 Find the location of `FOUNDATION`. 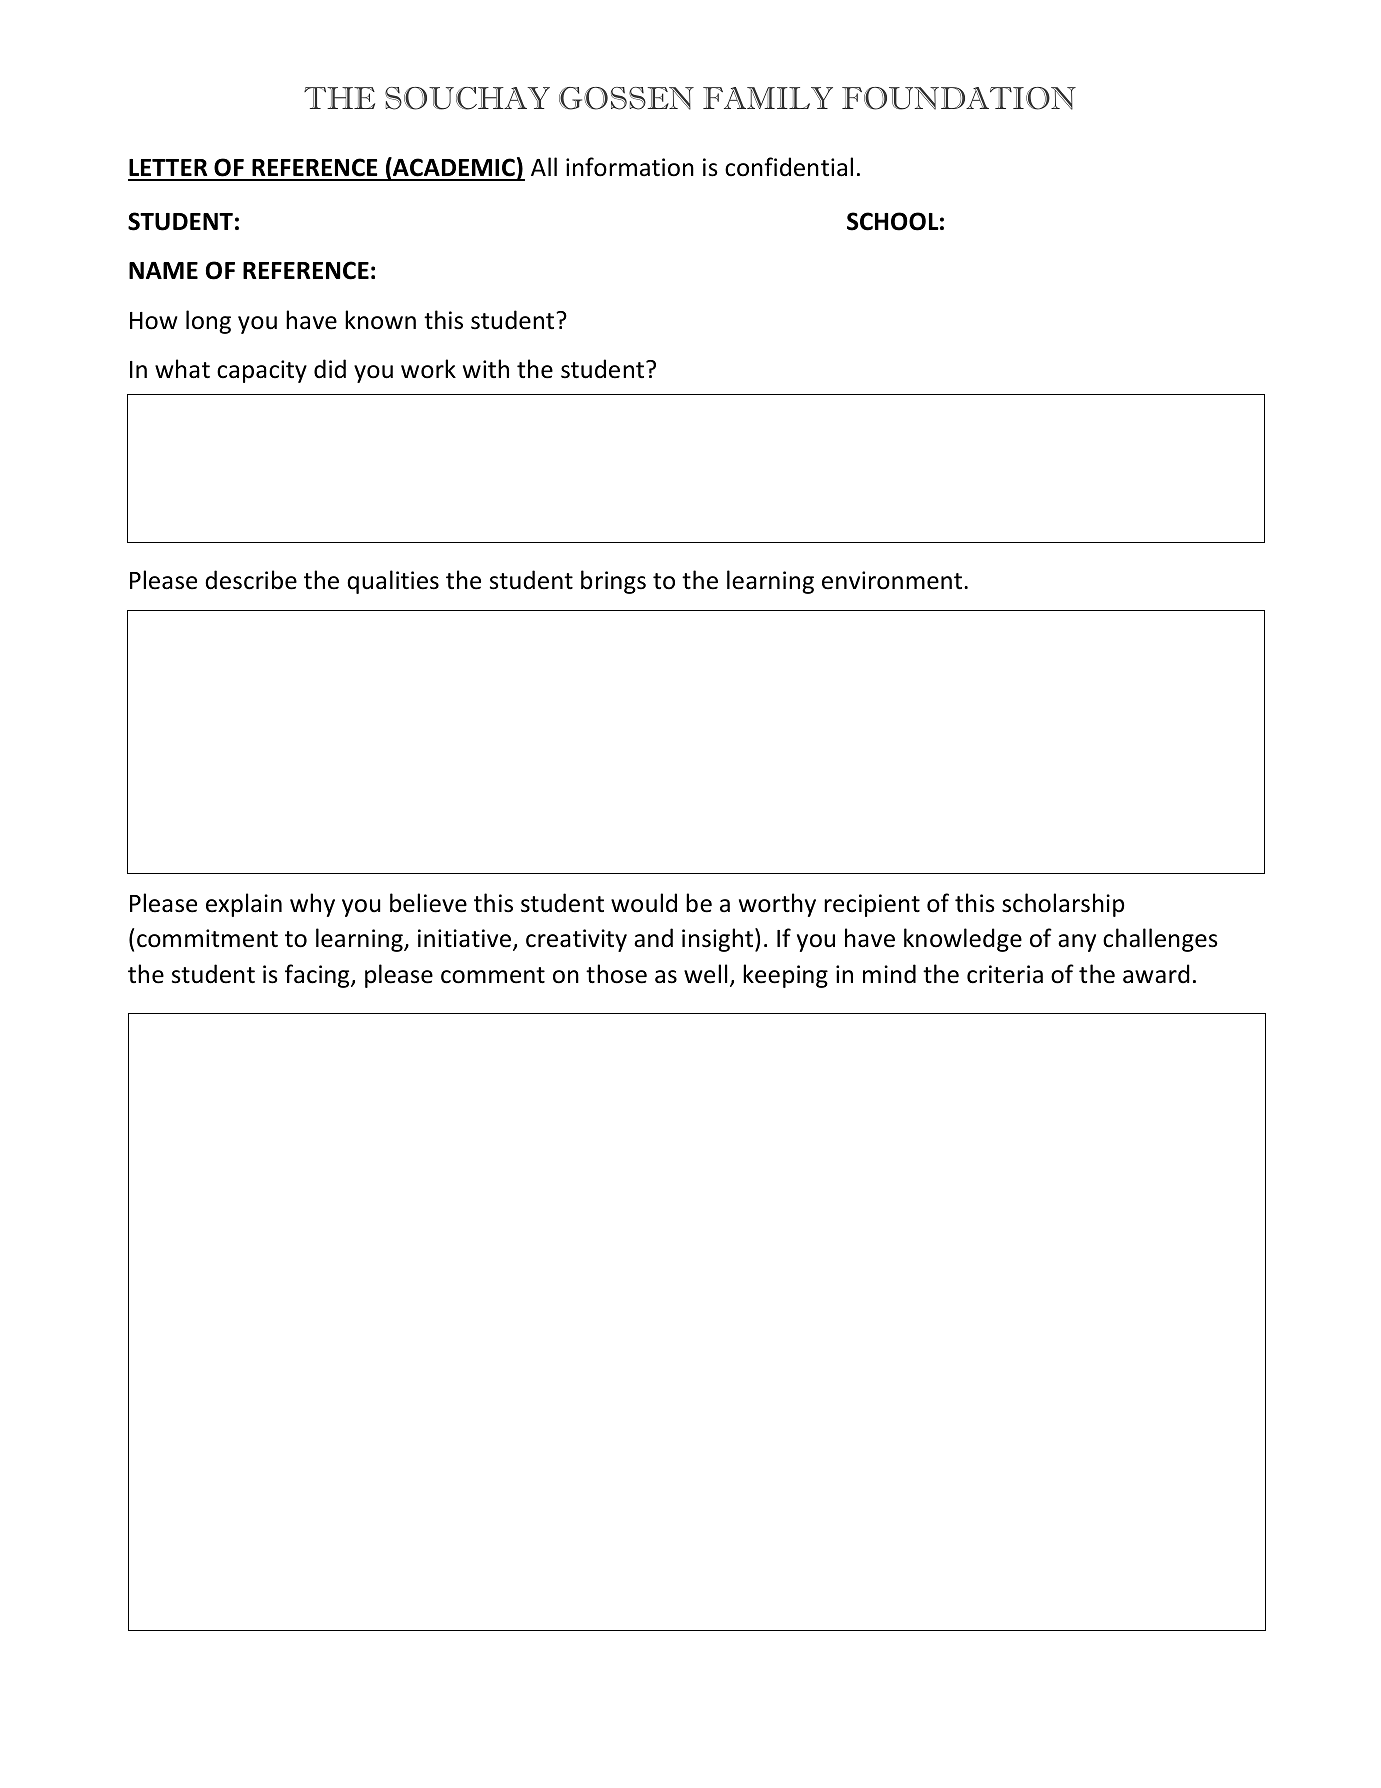

FOUNDATION is located at coordinates (959, 98).
